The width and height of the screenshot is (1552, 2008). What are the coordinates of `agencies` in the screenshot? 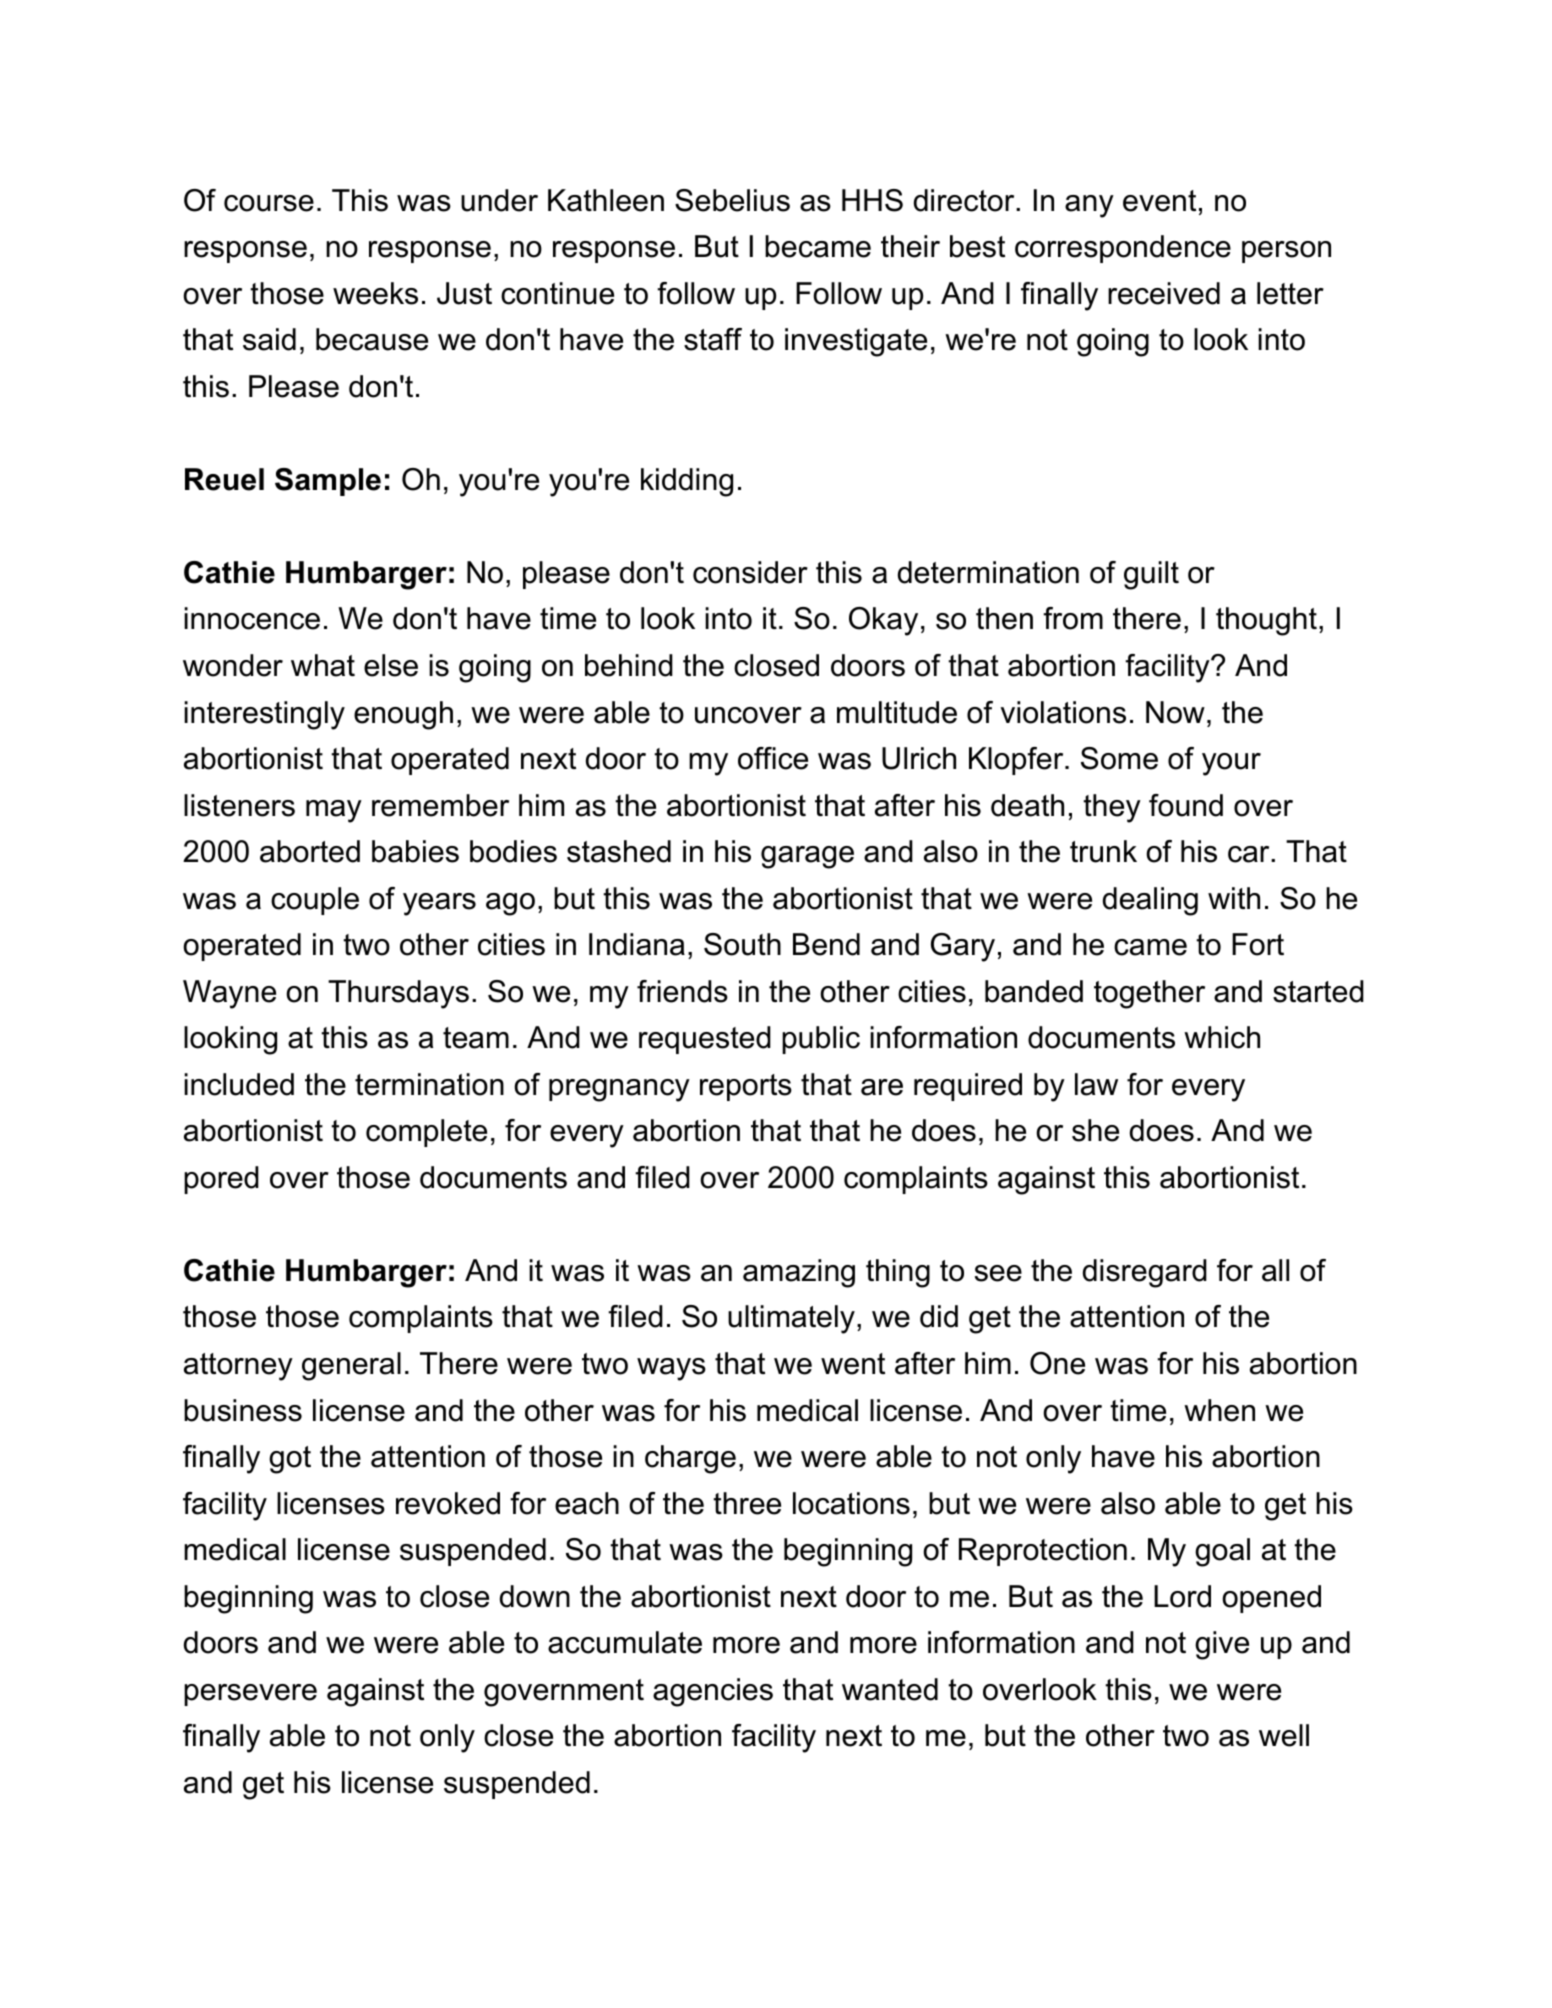 It's located at (713, 1692).
